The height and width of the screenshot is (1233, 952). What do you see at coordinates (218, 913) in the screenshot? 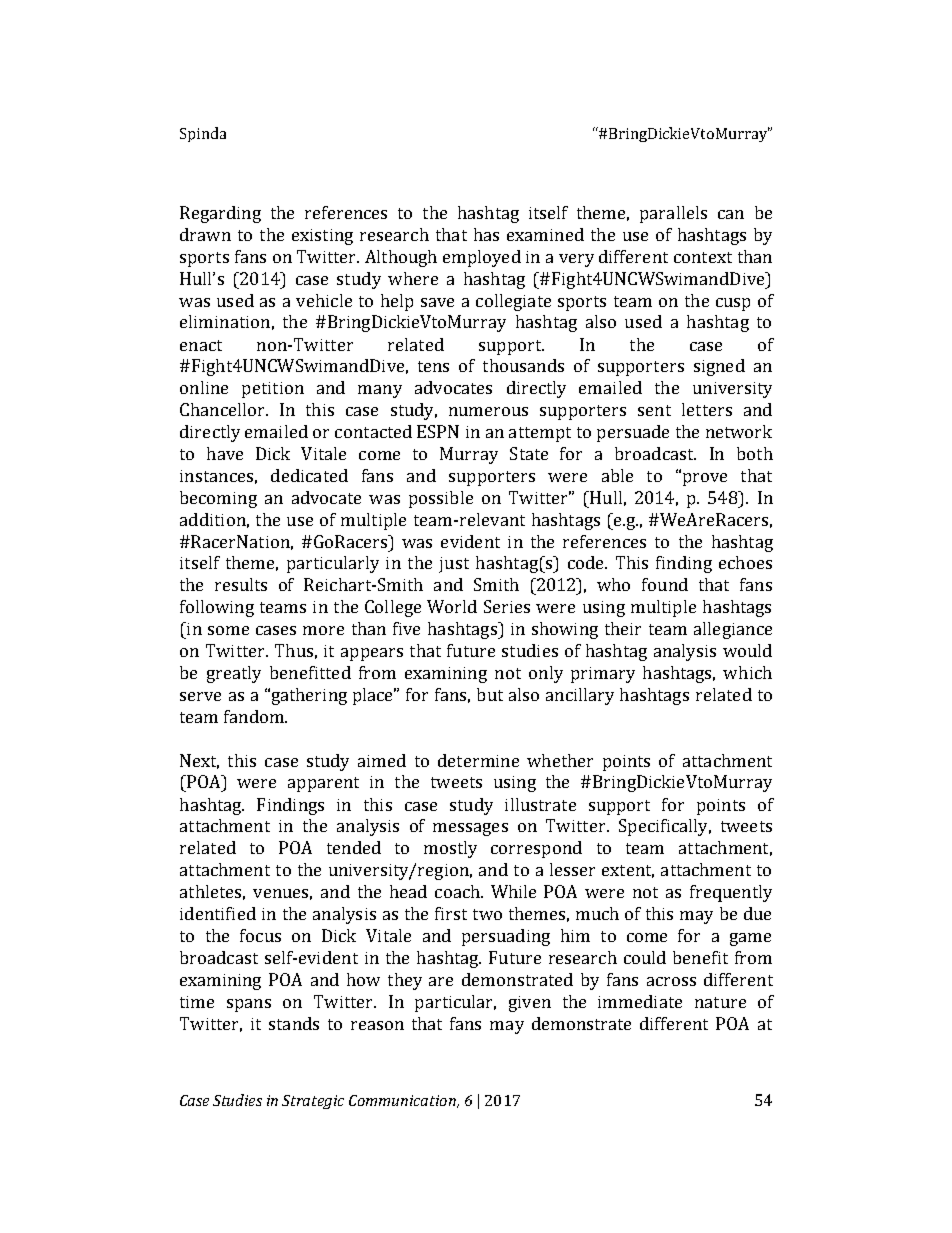
I see `identified` at bounding box center [218, 913].
